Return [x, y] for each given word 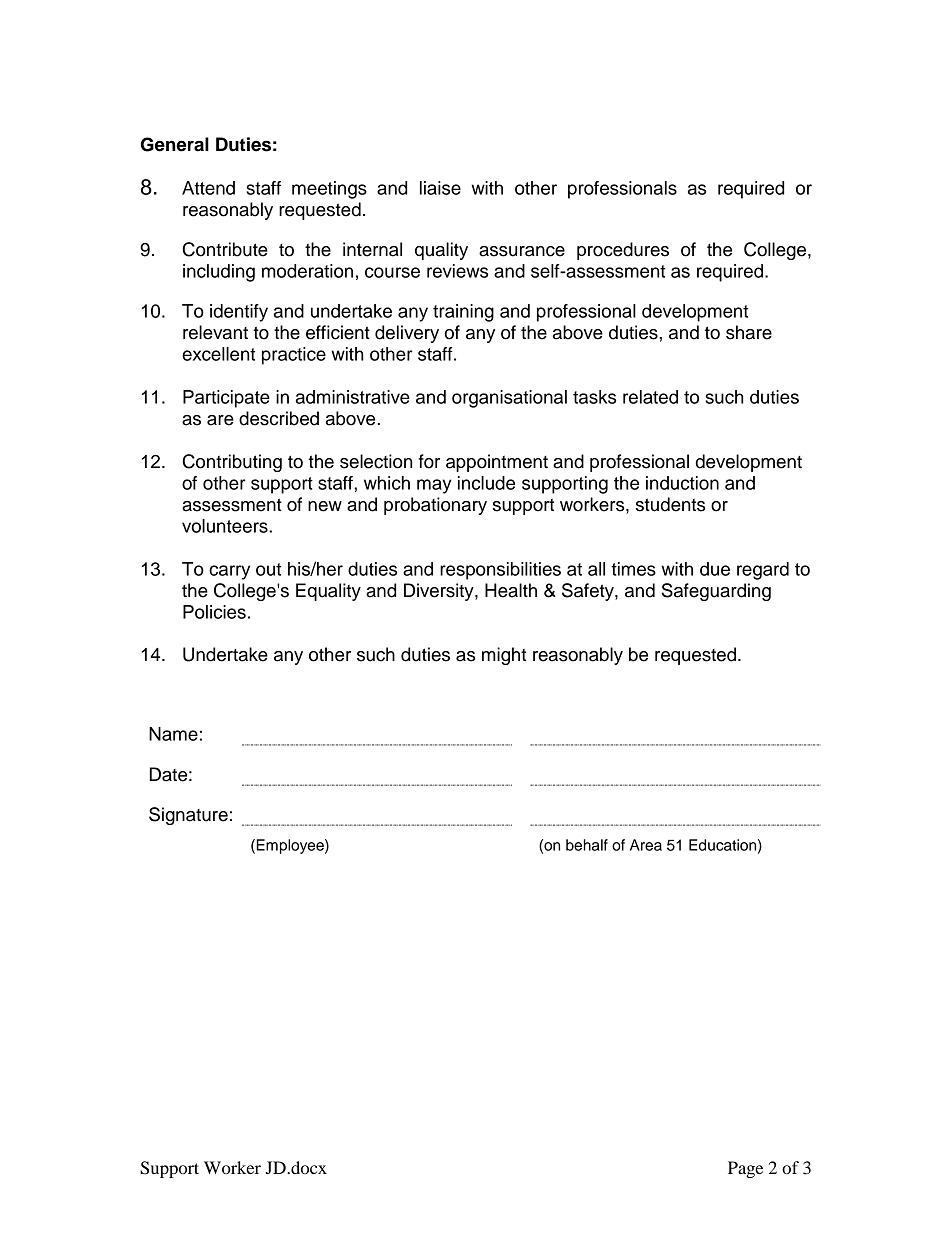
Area [646, 845]
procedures [623, 251]
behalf [587, 845]
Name [173, 734]
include [486, 483]
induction [682, 483]
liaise [440, 188]
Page [745, 1169]
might [504, 656]
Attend [208, 188]
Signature [188, 816]
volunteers [226, 526]
